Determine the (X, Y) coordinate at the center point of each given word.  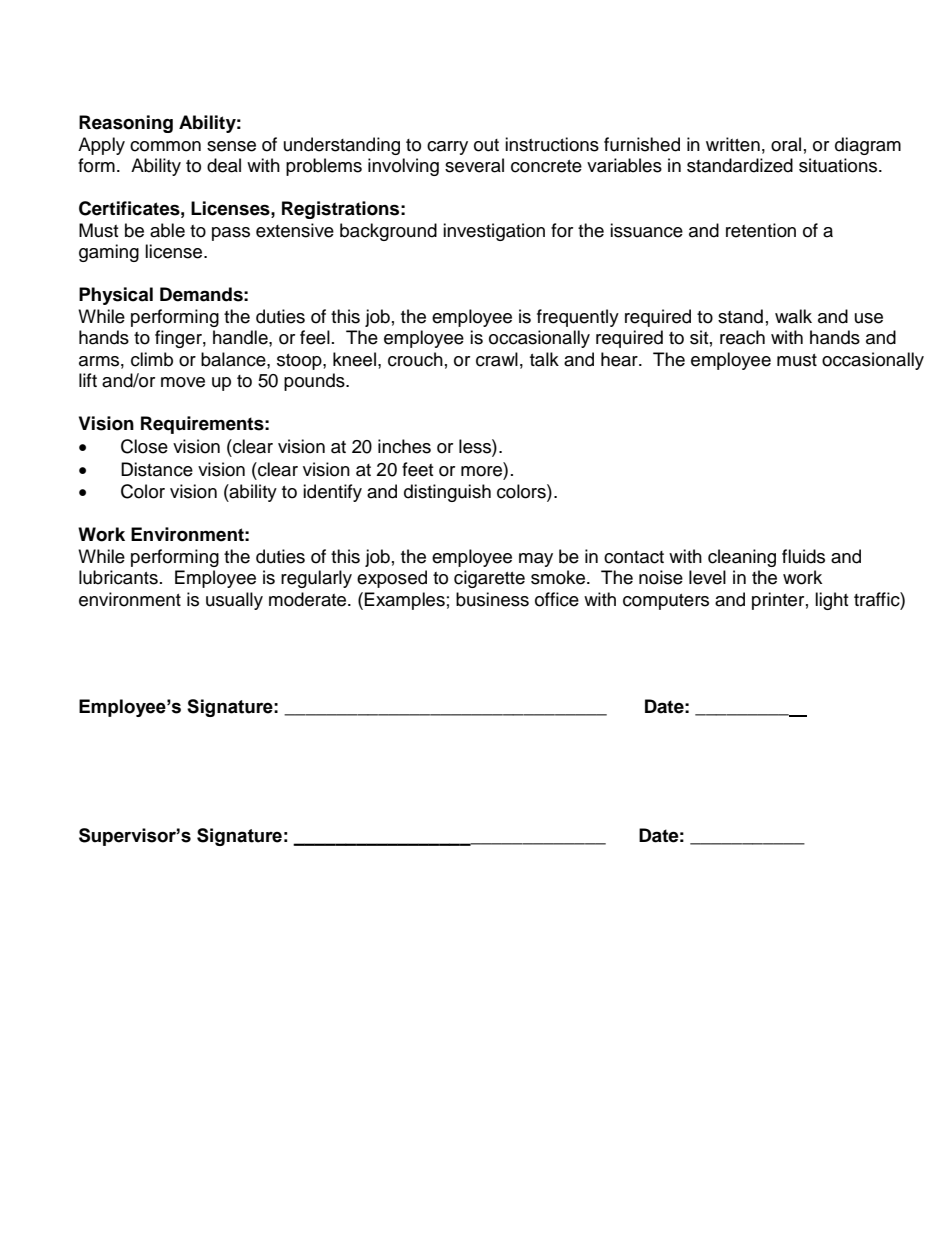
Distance (157, 469)
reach (742, 337)
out (486, 145)
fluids (803, 556)
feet (417, 469)
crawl (497, 359)
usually (234, 601)
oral (786, 144)
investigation (494, 232)
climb (152, 359)
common (165, 146)
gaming (109, 253)
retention (761, 230)
